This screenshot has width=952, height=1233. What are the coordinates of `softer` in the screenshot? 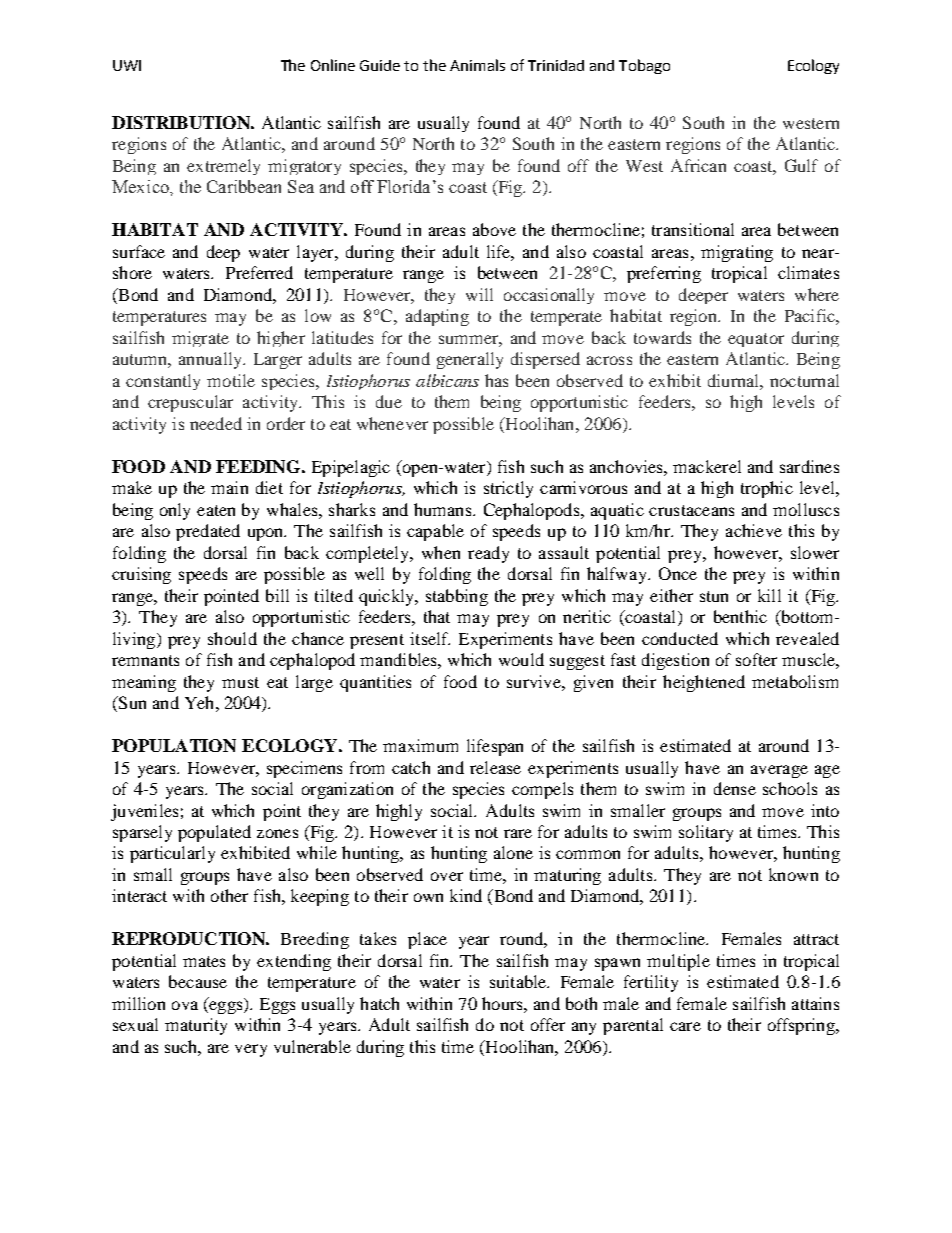 It's located at (756, 659).
